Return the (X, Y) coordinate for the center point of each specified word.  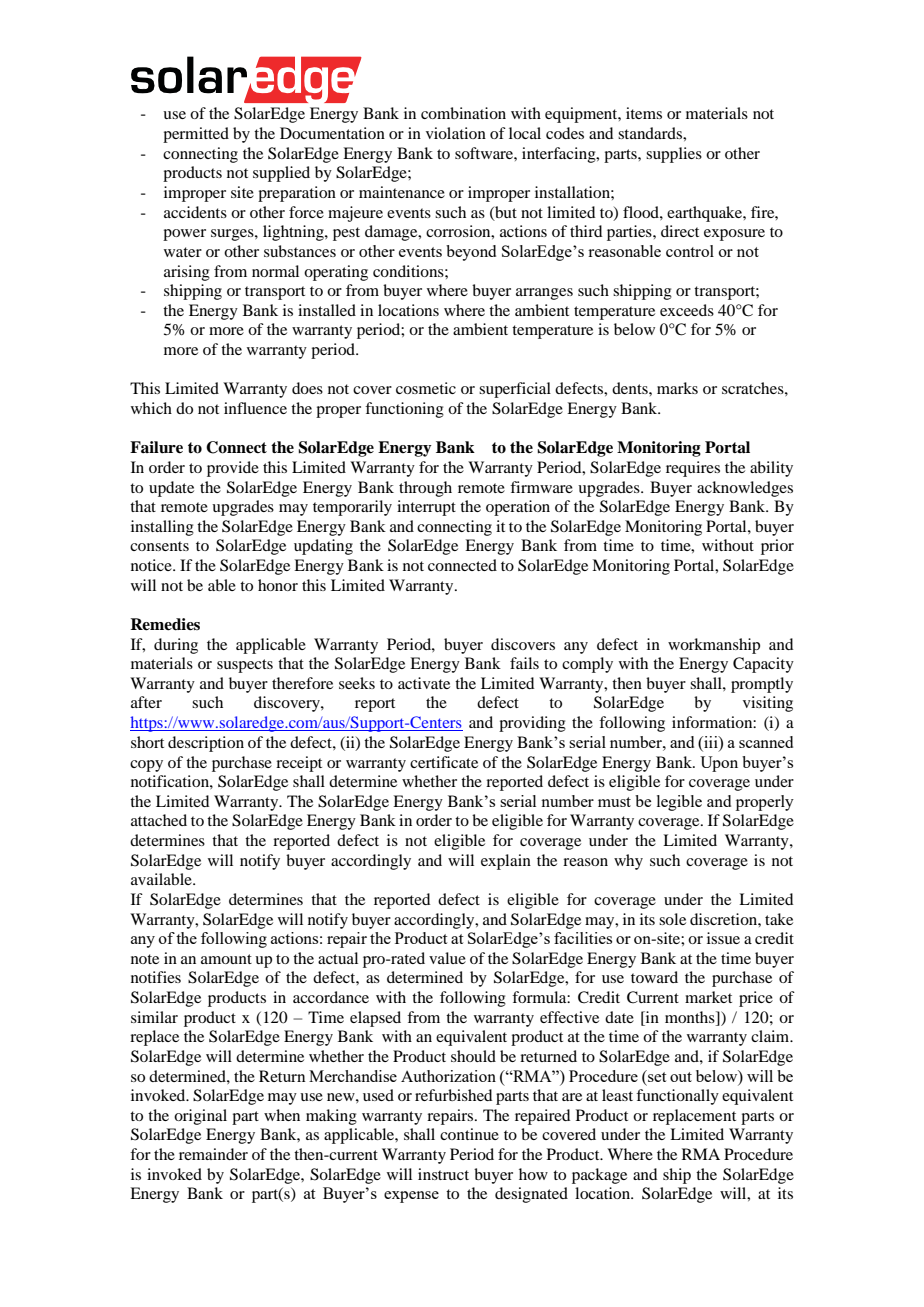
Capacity (763, 665)
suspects (245, 666)
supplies (674, 155)
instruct (443, 1174)
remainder (213, 1154)
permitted (196, 135)
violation (456, 133)
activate (424, 683)
